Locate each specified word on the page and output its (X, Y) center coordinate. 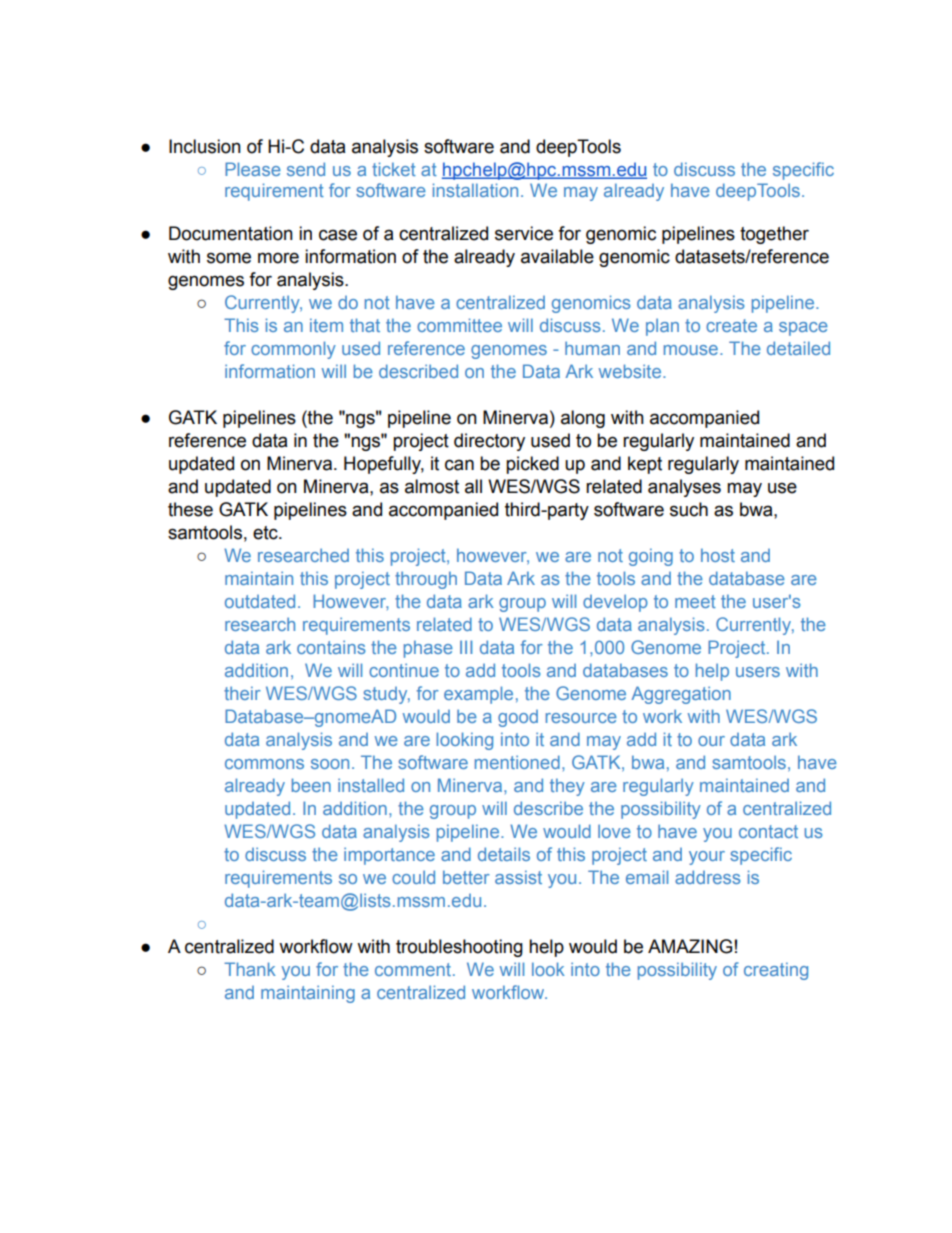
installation (475, 190)
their (242, 693)
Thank (250, 969)
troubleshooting (459, 948)
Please (253, 169)
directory (489, 442)
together (774, 235)
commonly (293, 350)
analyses (684, 488)
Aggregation (681, 695)
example (478, 695)
